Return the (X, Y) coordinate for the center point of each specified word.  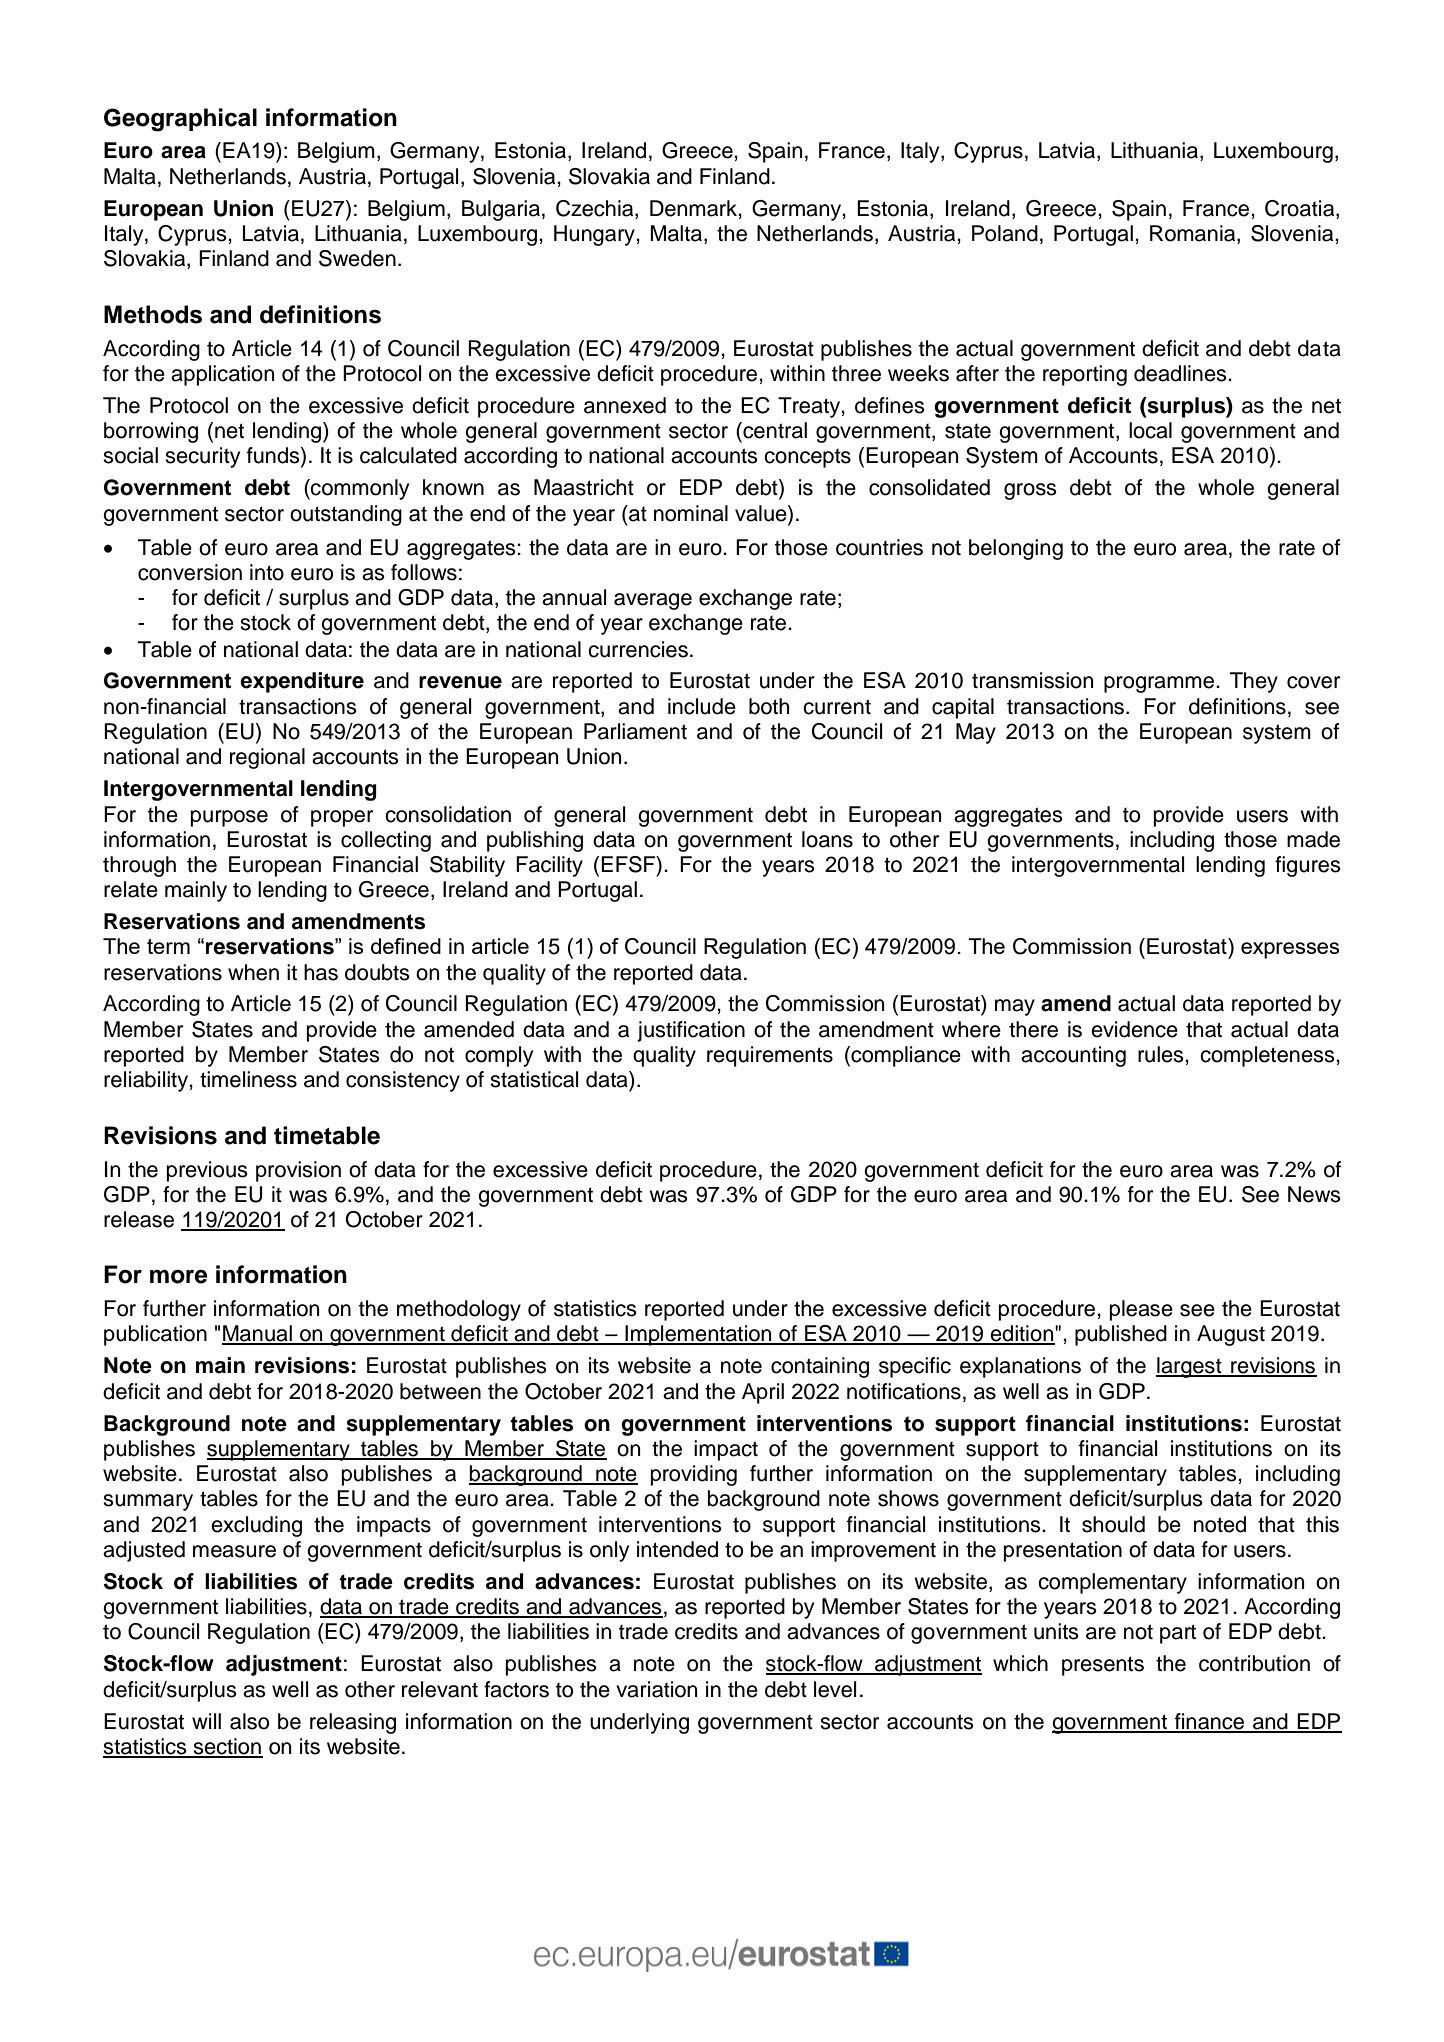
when (253, 972)
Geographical (180, 120)
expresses (1290, 950)
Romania (1194, 234)
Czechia (596, 208)
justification (691, 1031)
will (206, 1721)
